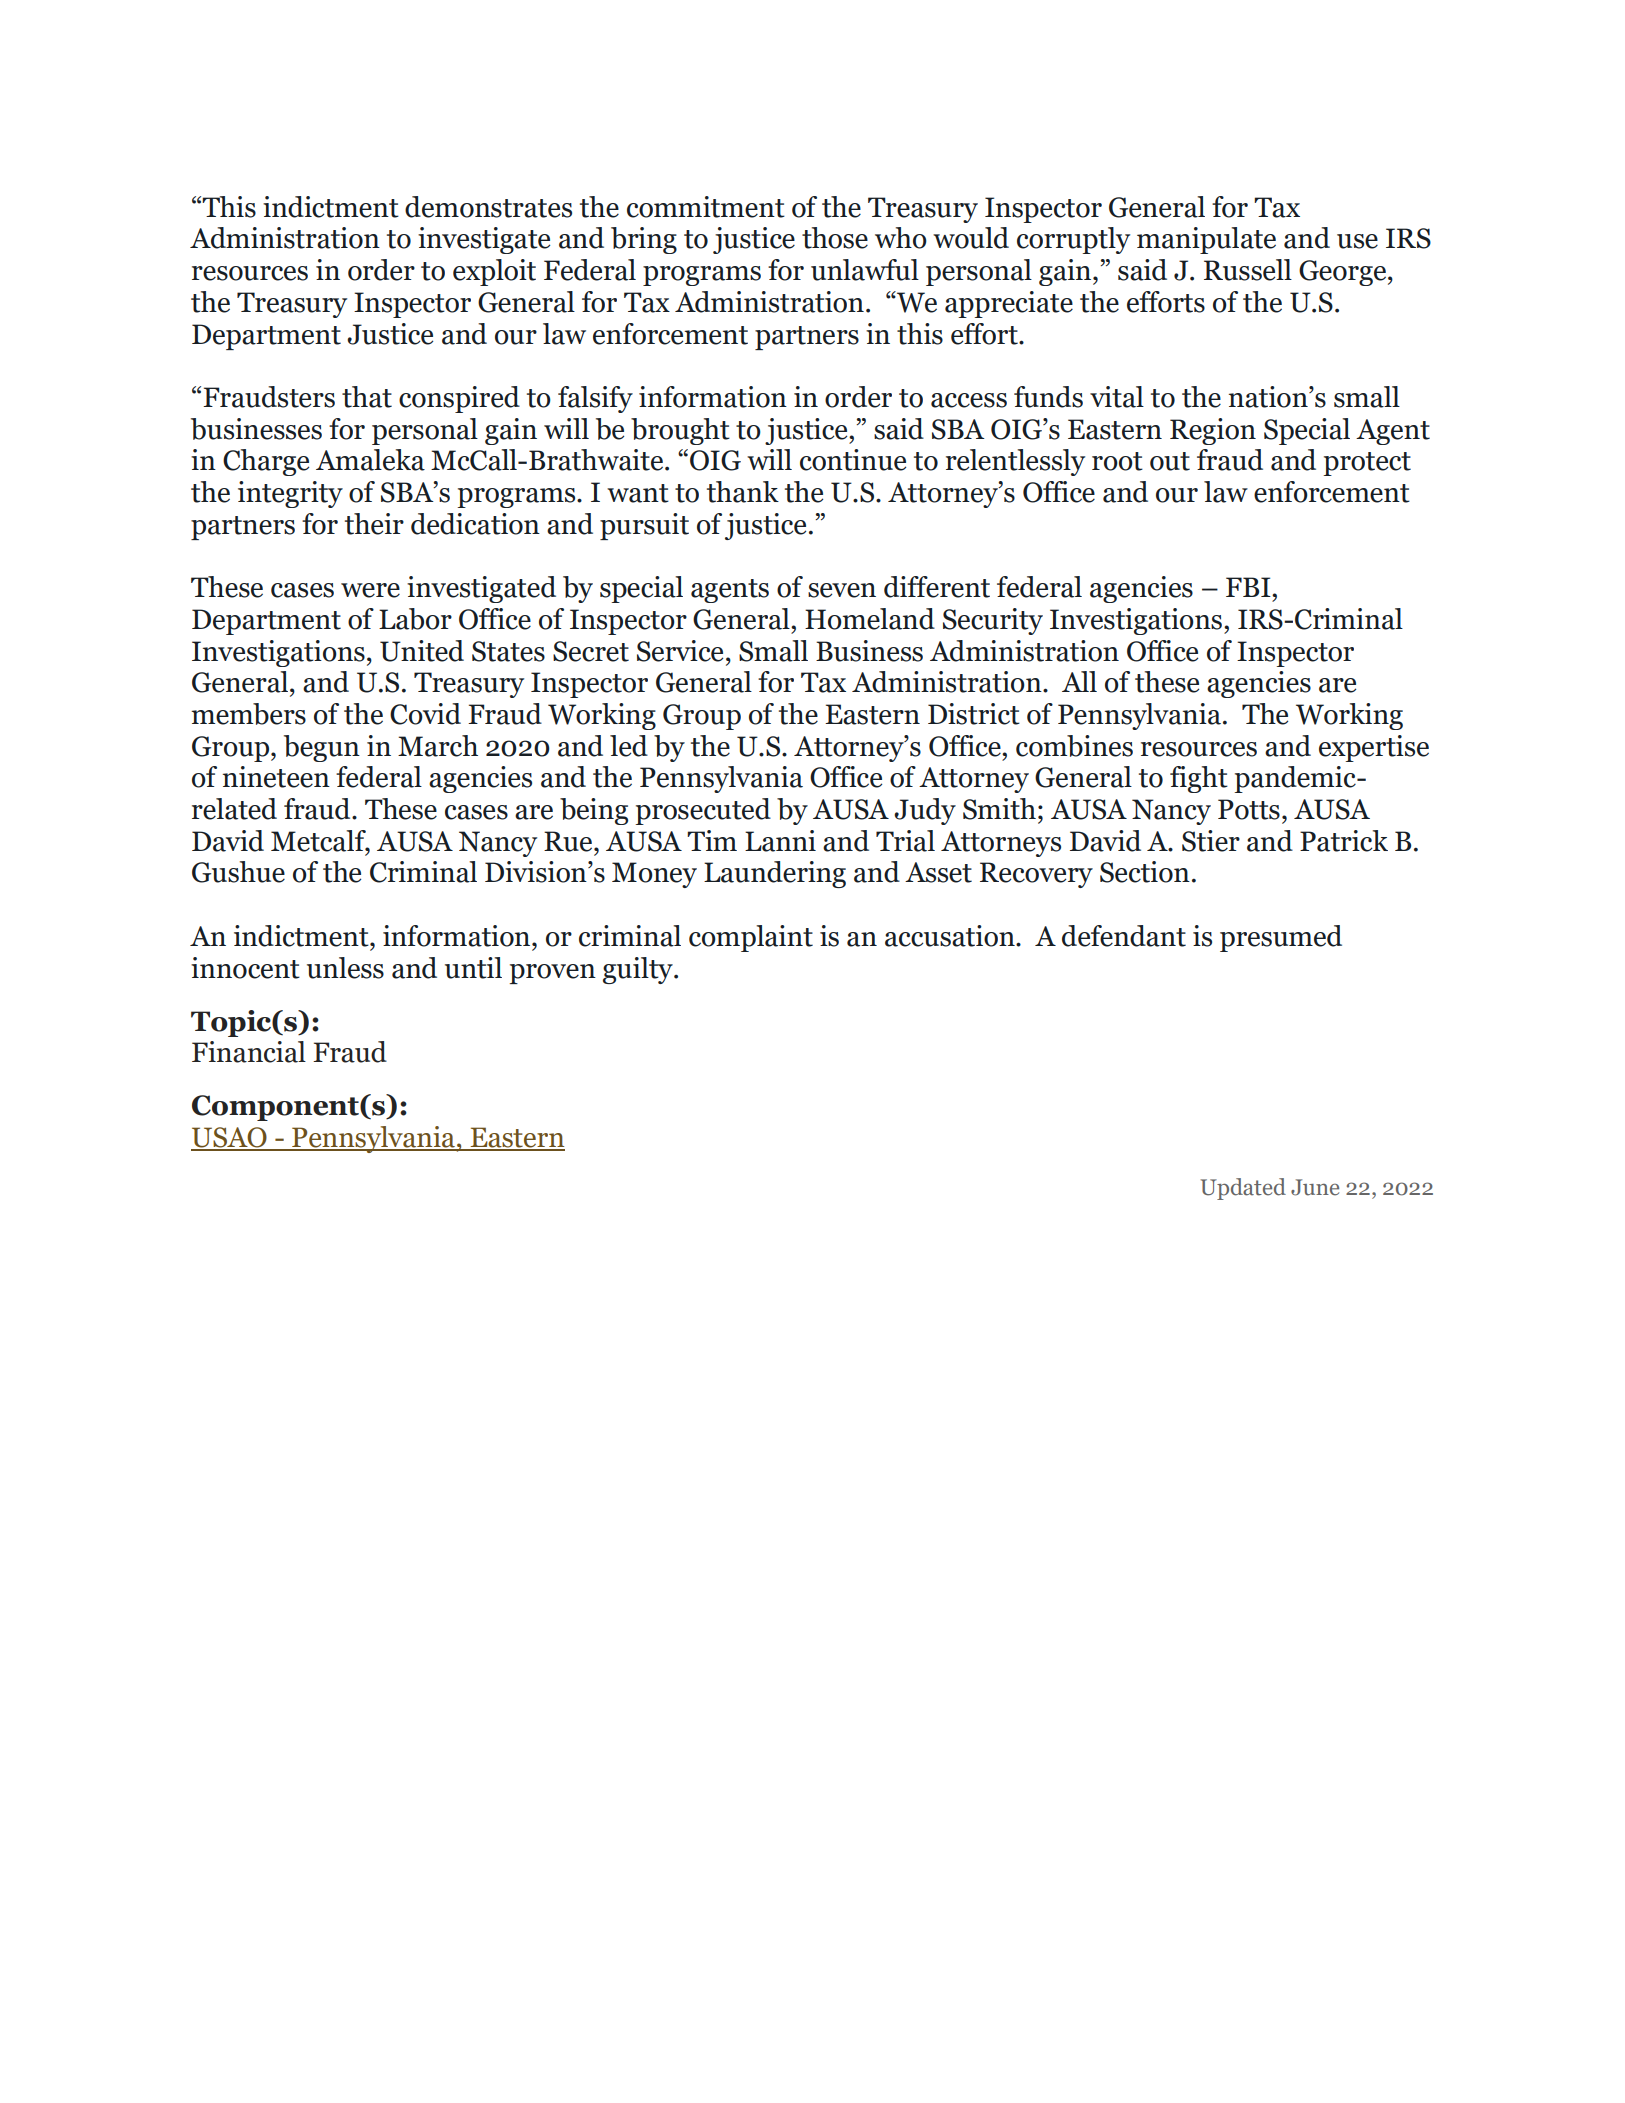 This screenshot has height=2103, width=1625. I want to click on unless, so click(345, 968).
